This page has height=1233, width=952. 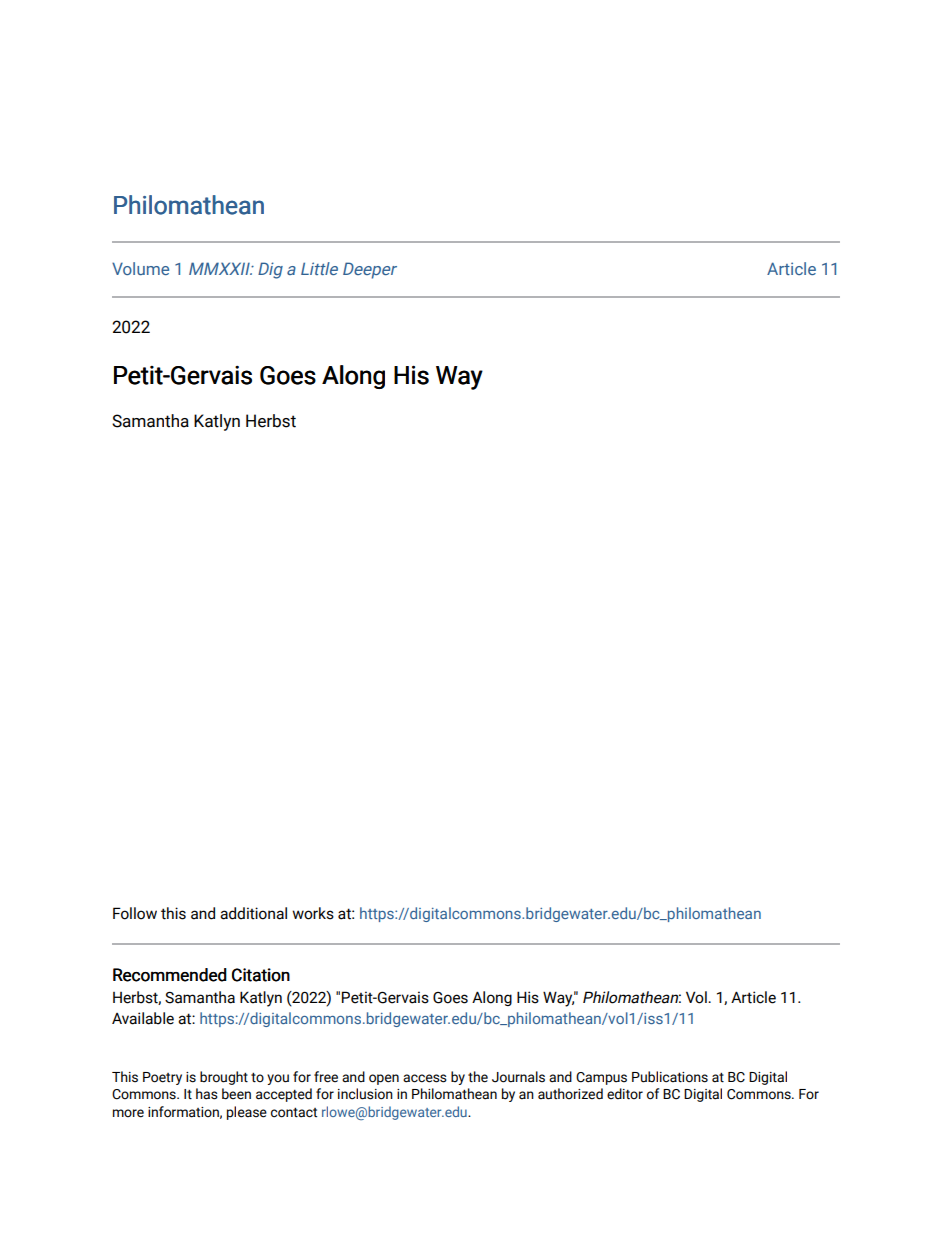 What do you see at coordinates (140, 268) in the page?
I see `Volume` at bounding box center [140, 268].
